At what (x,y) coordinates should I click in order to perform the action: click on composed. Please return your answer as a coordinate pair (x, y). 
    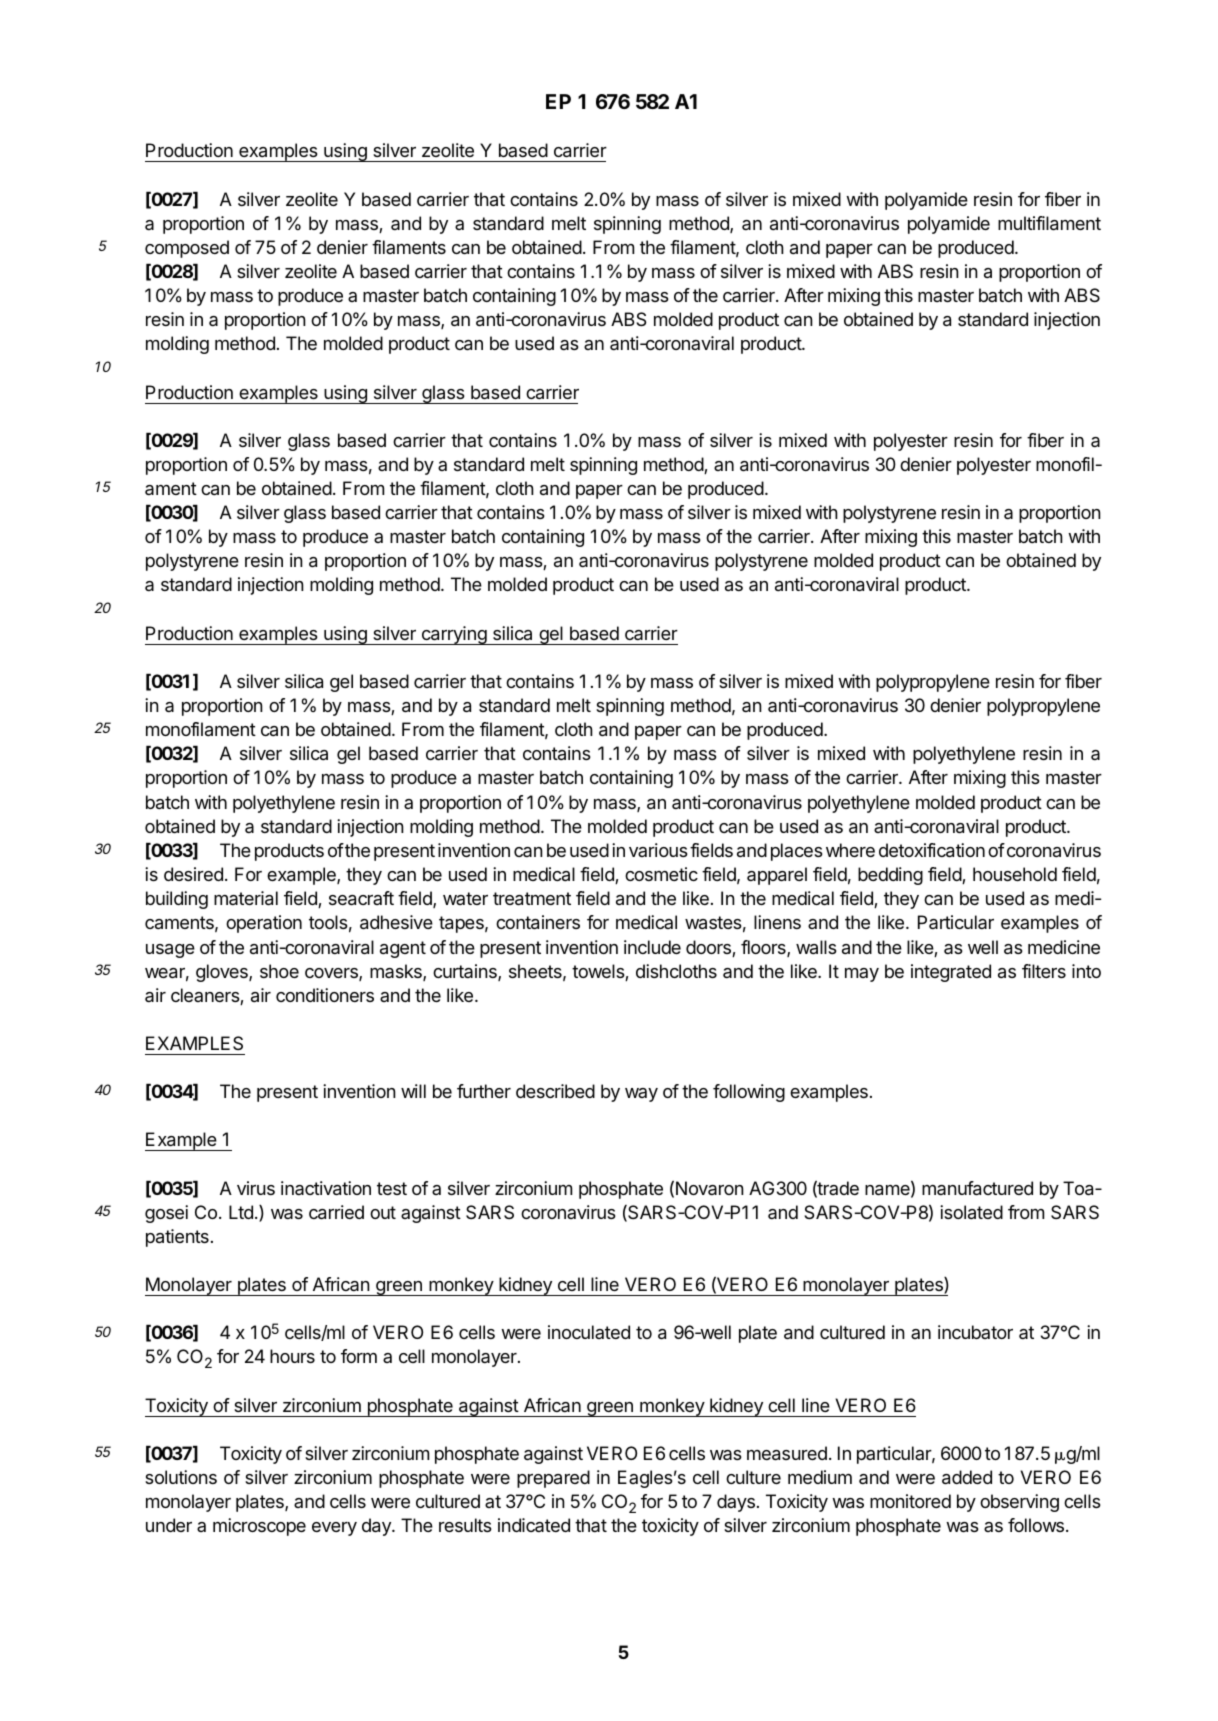
    Looking at the image, I should click on (187, 249).
